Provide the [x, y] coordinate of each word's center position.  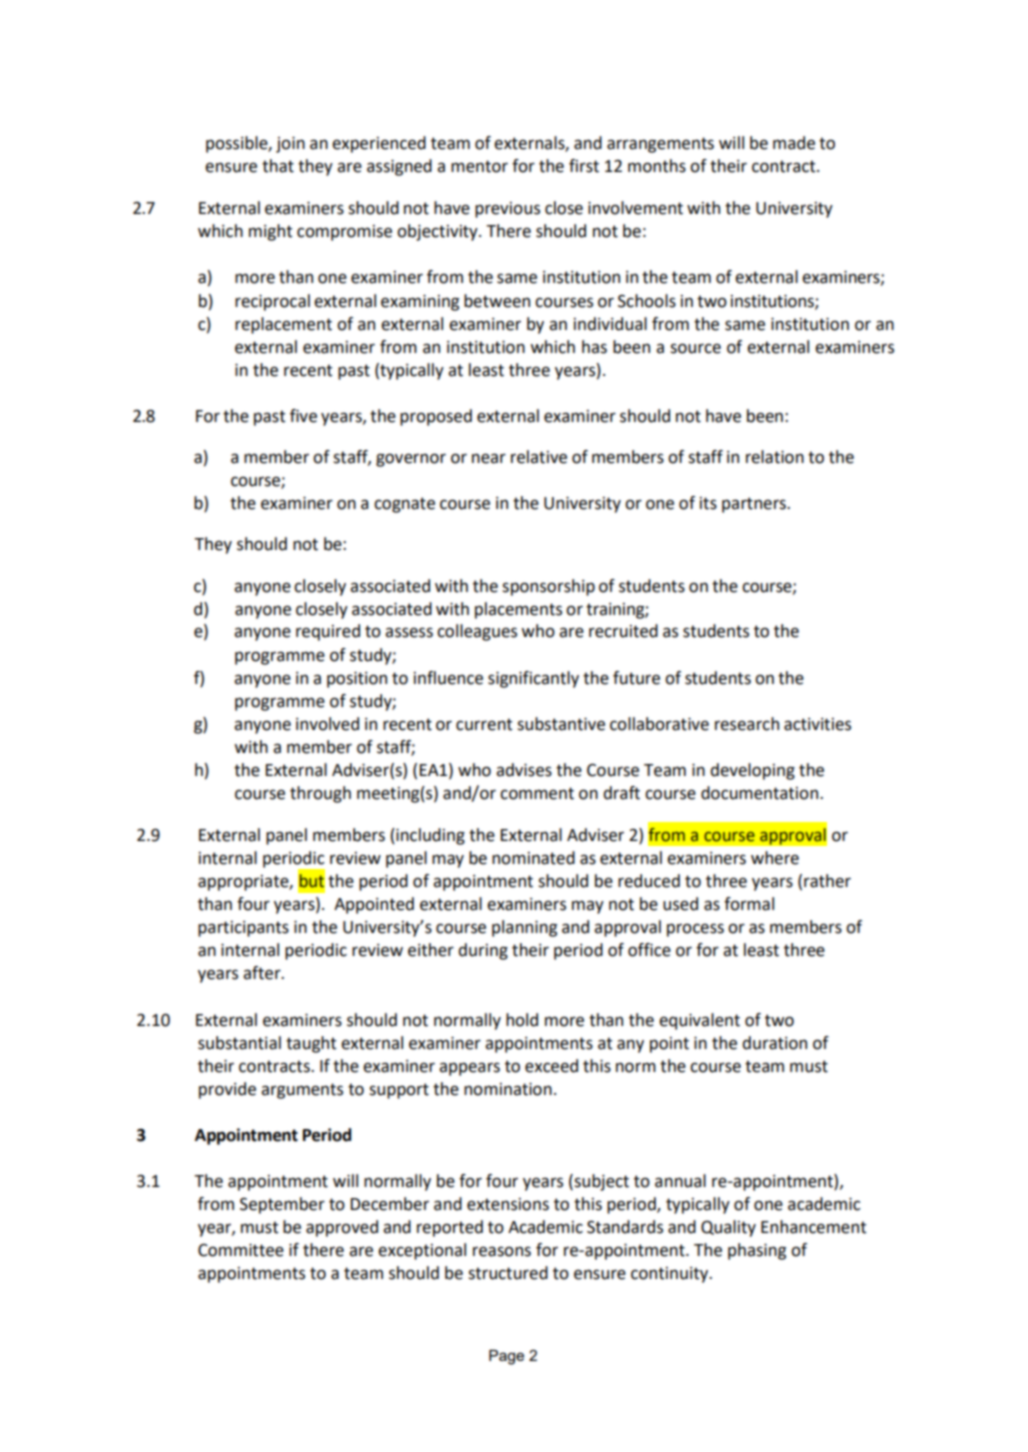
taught [311, 1044]
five [303, 416]
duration [774, 1043]
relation [775, 457]
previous [507, 210]
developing [752, 771]
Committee [241, 1250]
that [278, 166]
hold [522, 1020]
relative [539, 457]
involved [327, 724]
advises [524, 770]
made [794, 143]
